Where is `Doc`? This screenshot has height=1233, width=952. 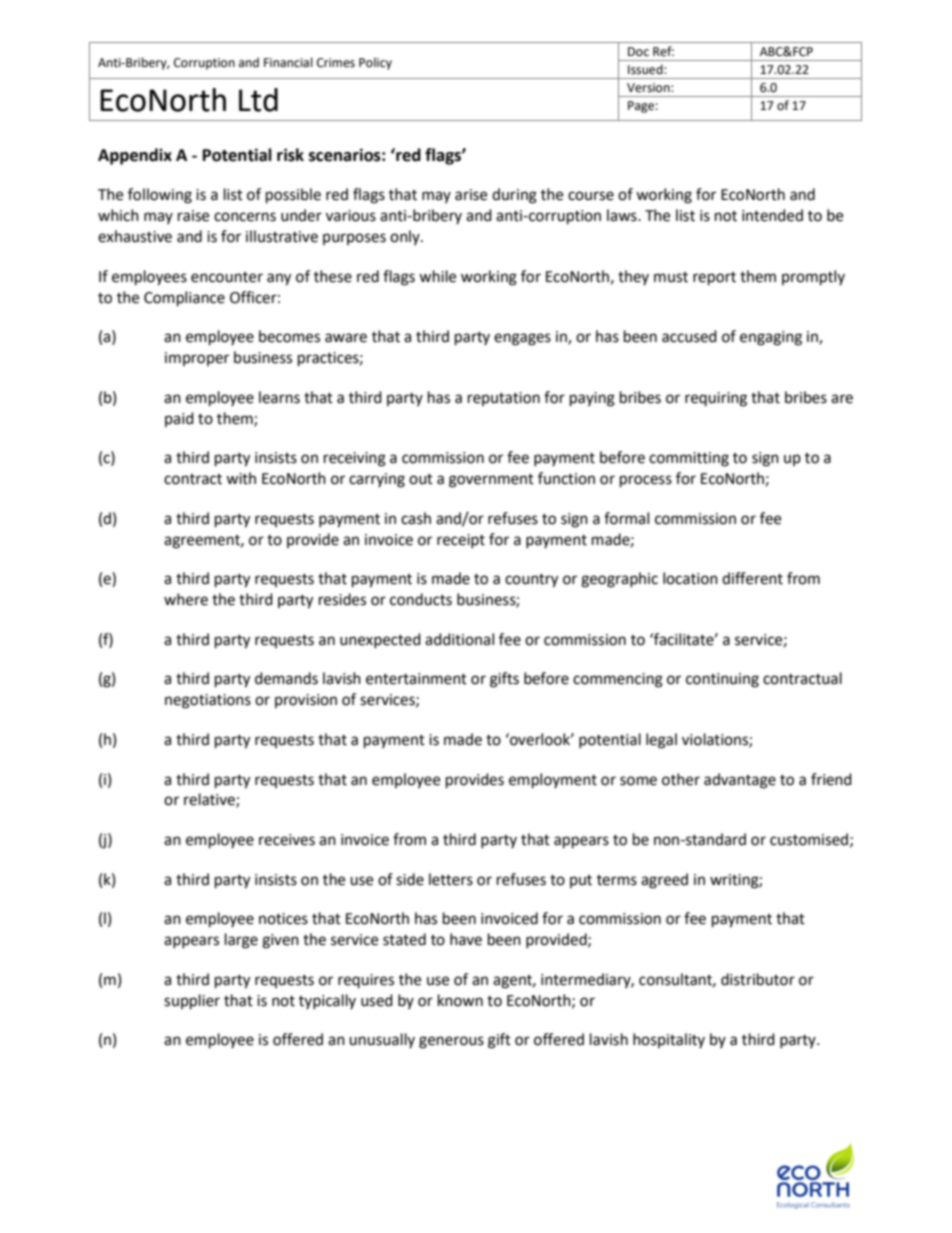
Doc is located at coordinates (638, 52).
